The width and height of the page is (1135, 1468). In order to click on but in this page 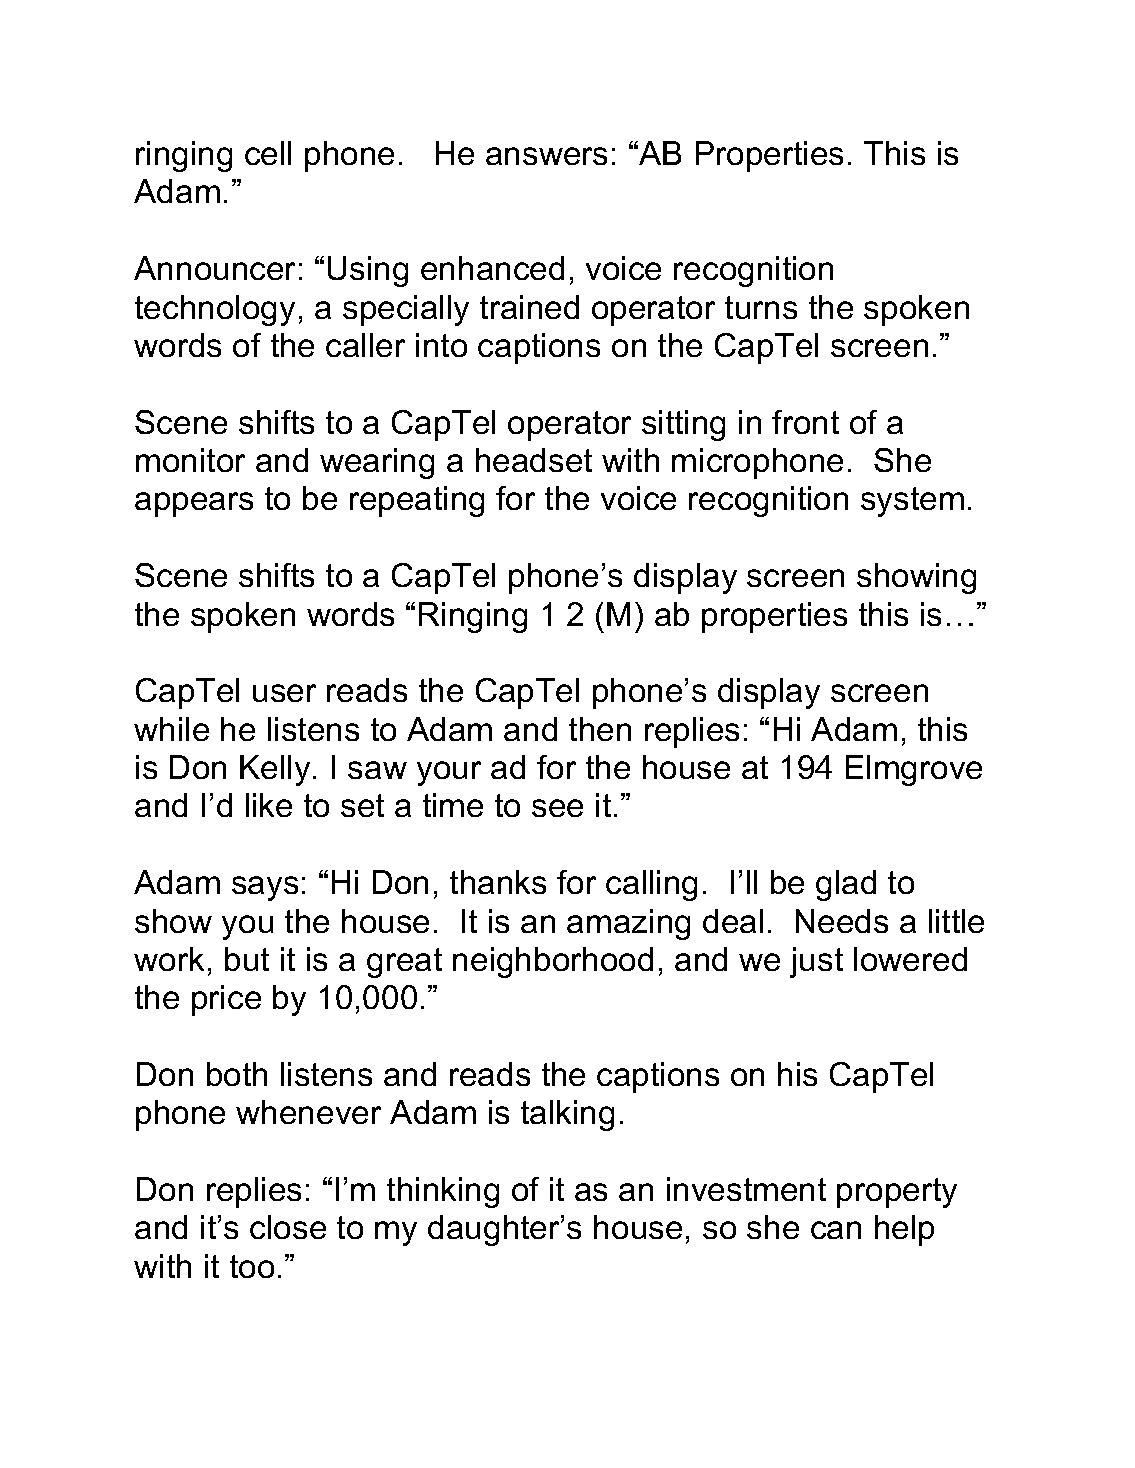, I will do `click(247, 959)`.
